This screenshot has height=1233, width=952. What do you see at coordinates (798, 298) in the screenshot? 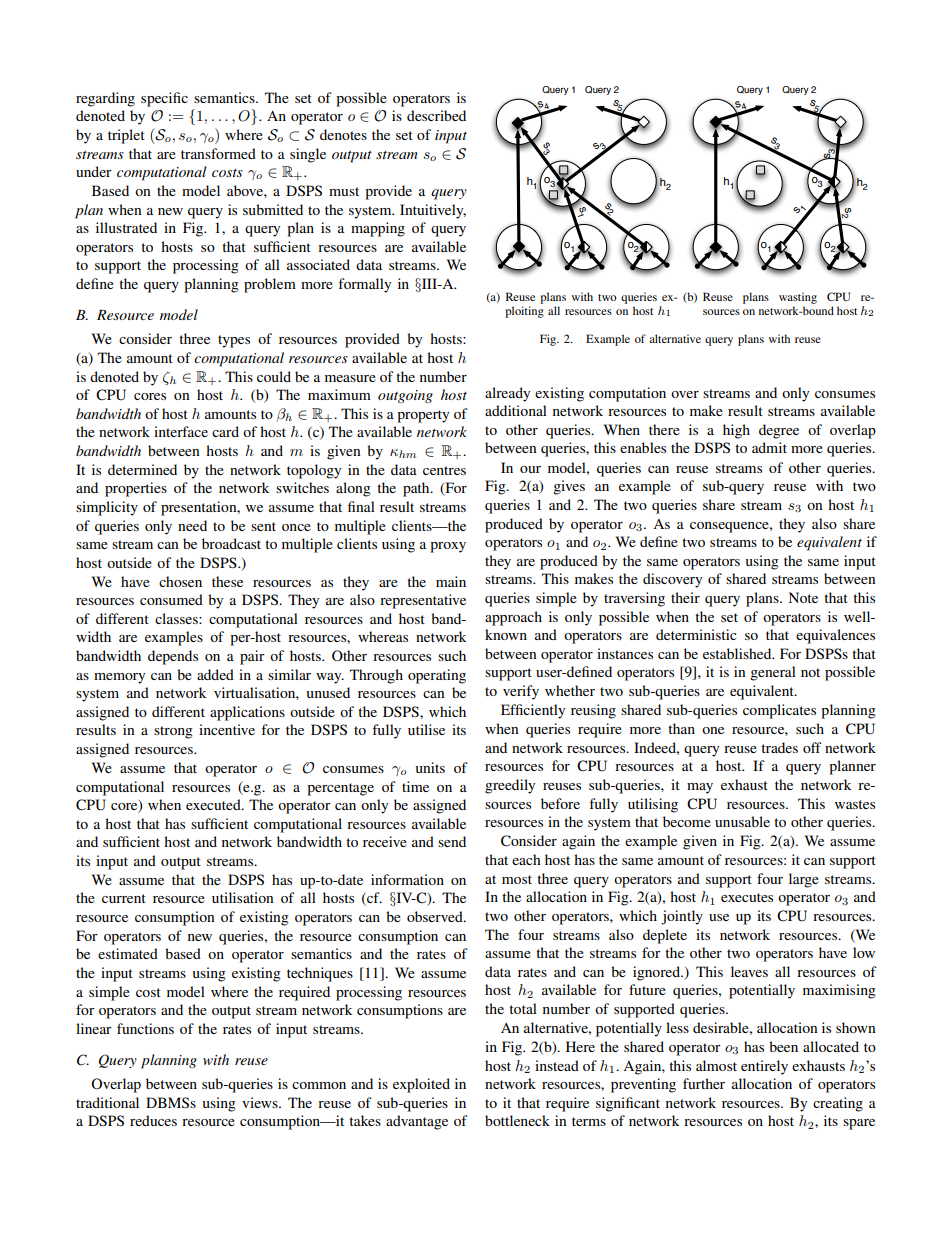
I see `wasting` at bounding box center [798, 298].
